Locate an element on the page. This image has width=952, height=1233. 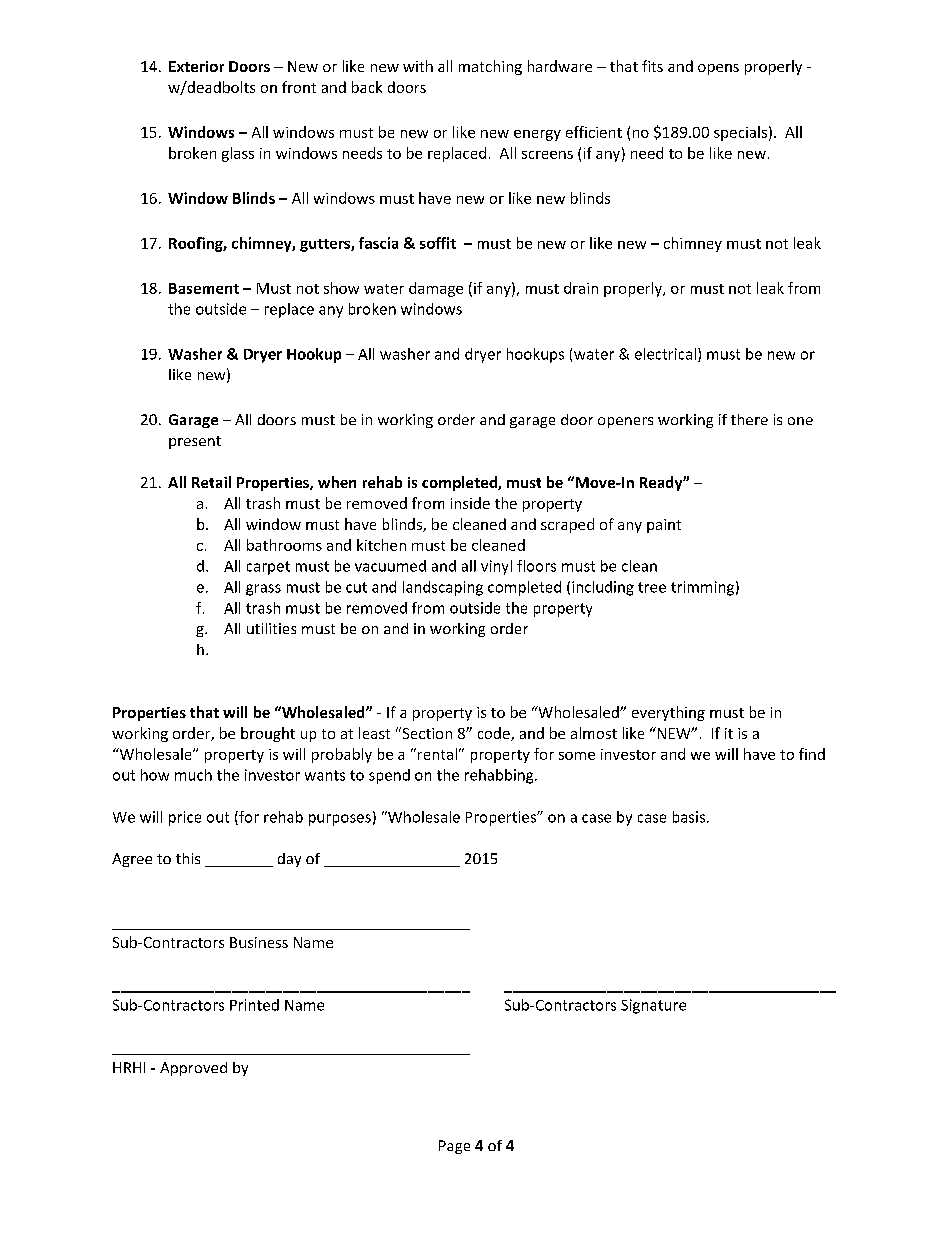
matching is located at coordinates (490, 67).
